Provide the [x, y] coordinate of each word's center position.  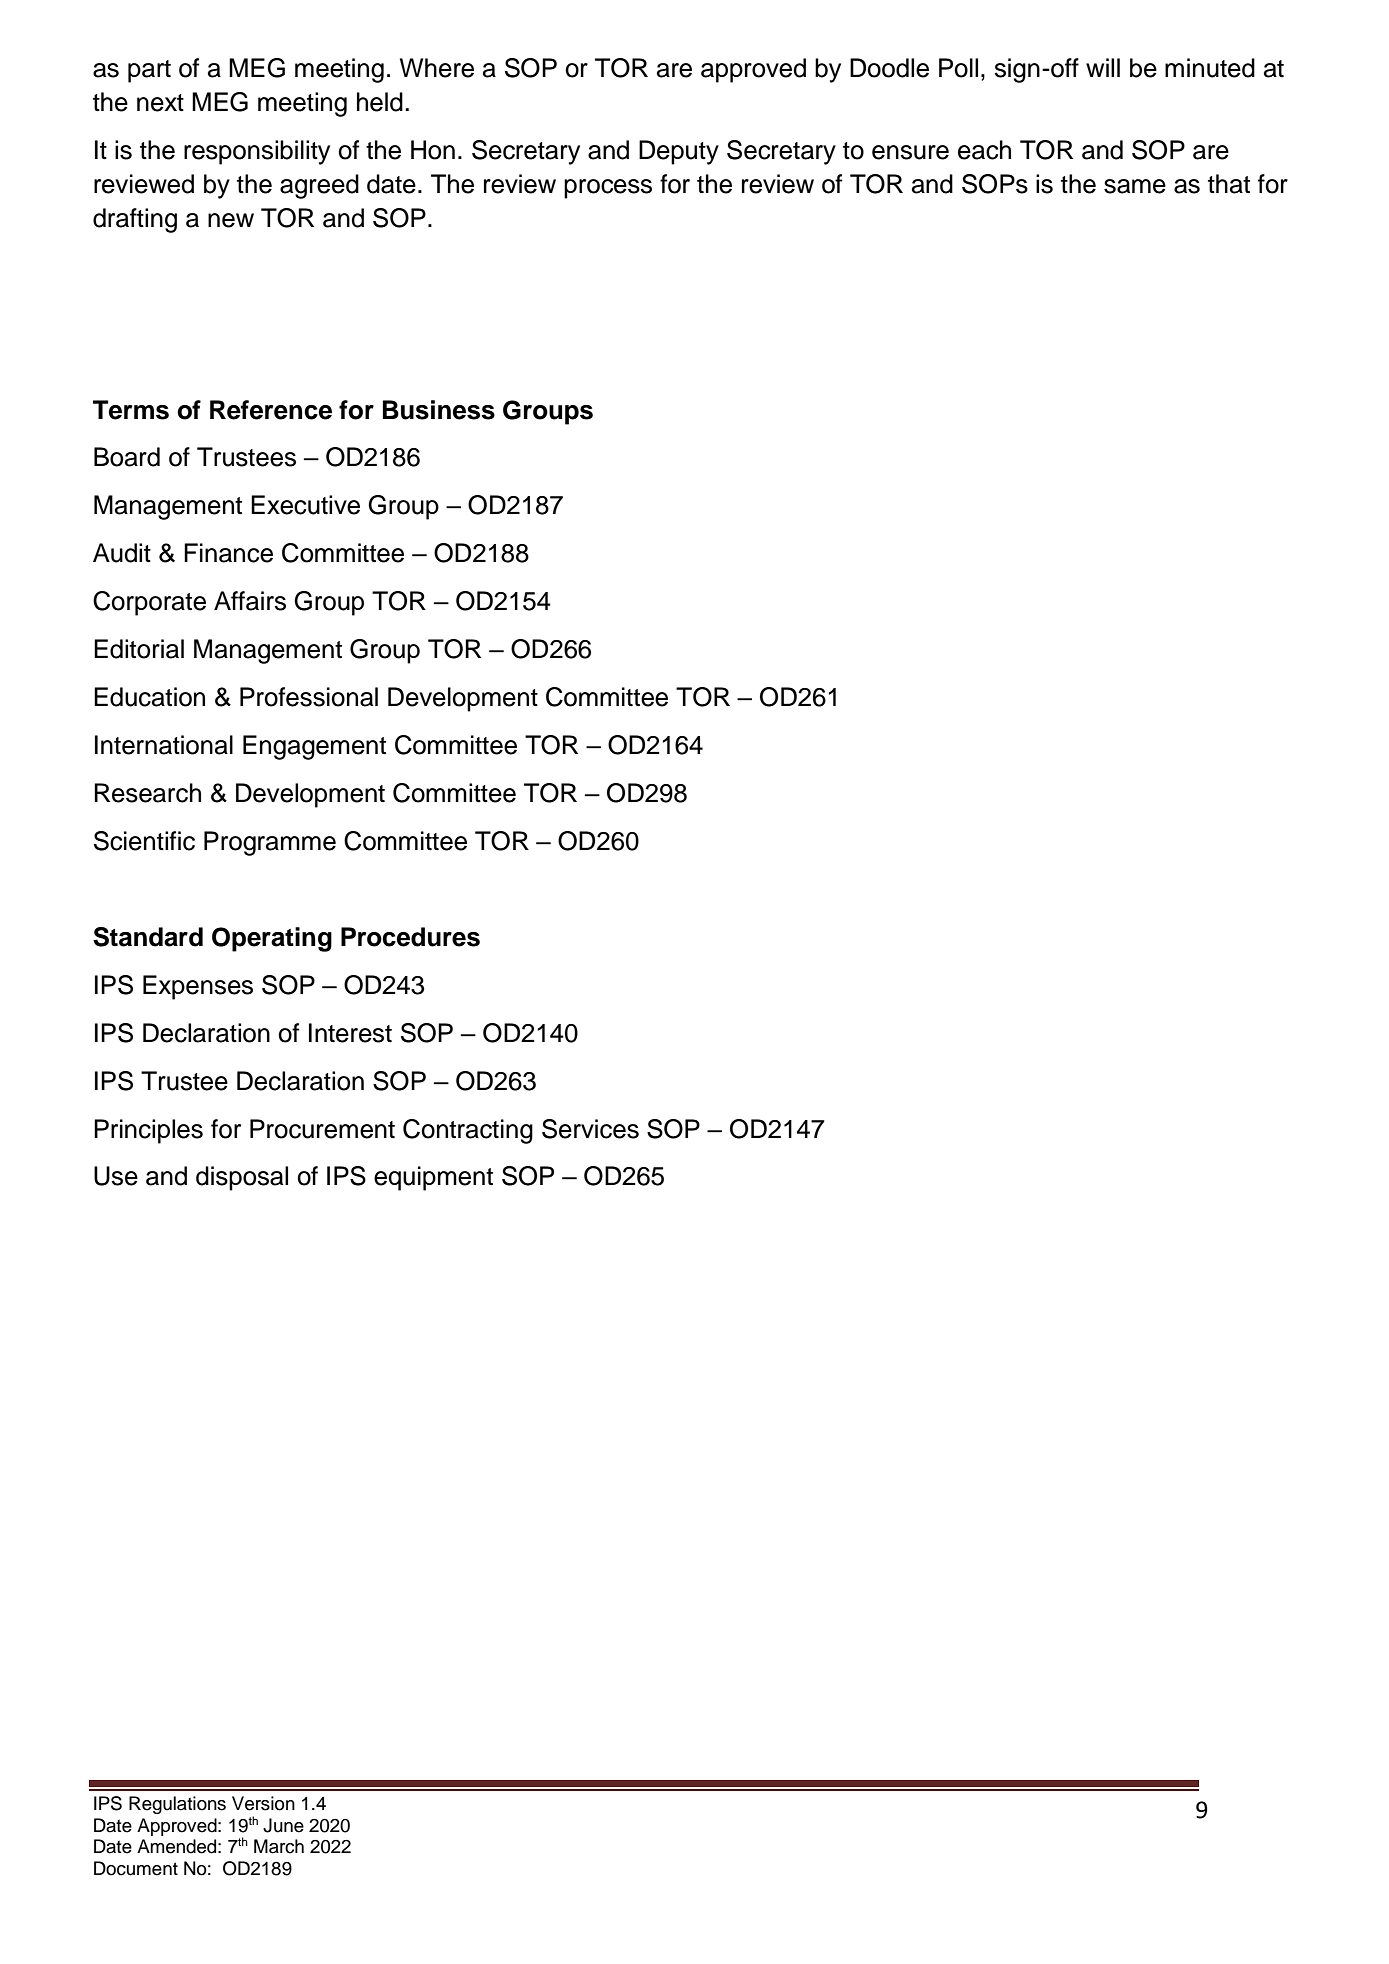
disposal [242, 1178]
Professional [309, 697]
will [1103, 67]
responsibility [257, 152]
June [283, 1825]
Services [590, 1129]
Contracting [468, 1131]
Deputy [679, 152]
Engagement [314, 747]
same [1135, 186]
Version [263, 1803]
